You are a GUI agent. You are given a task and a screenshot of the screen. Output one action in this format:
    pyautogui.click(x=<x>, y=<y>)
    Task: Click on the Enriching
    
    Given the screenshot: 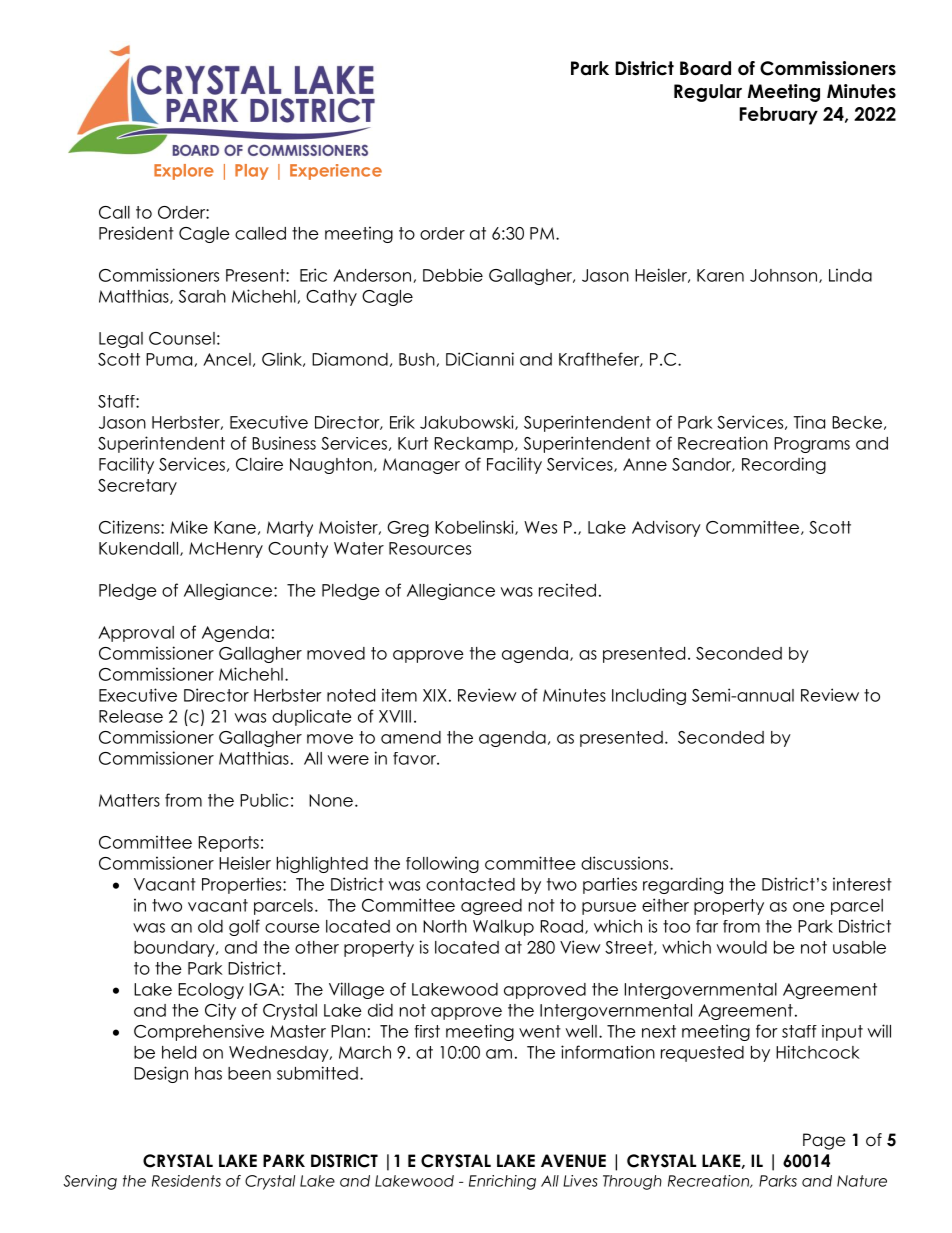 What is the action you would take?
    pyautogui.click(x=502, y=1182)
